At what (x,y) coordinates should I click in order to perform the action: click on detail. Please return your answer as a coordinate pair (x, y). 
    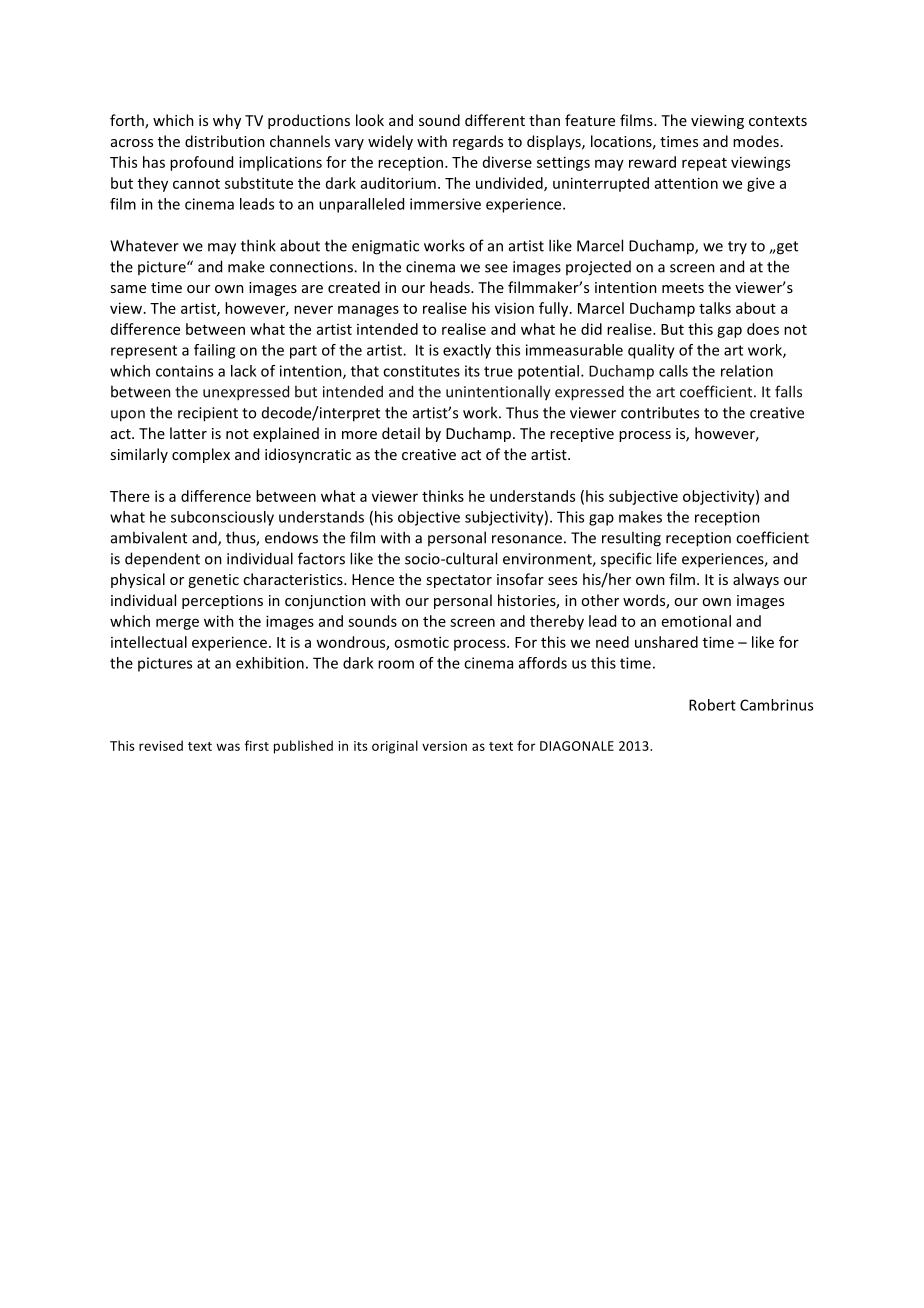
    Looking at the image, I should click on (401, 433).
